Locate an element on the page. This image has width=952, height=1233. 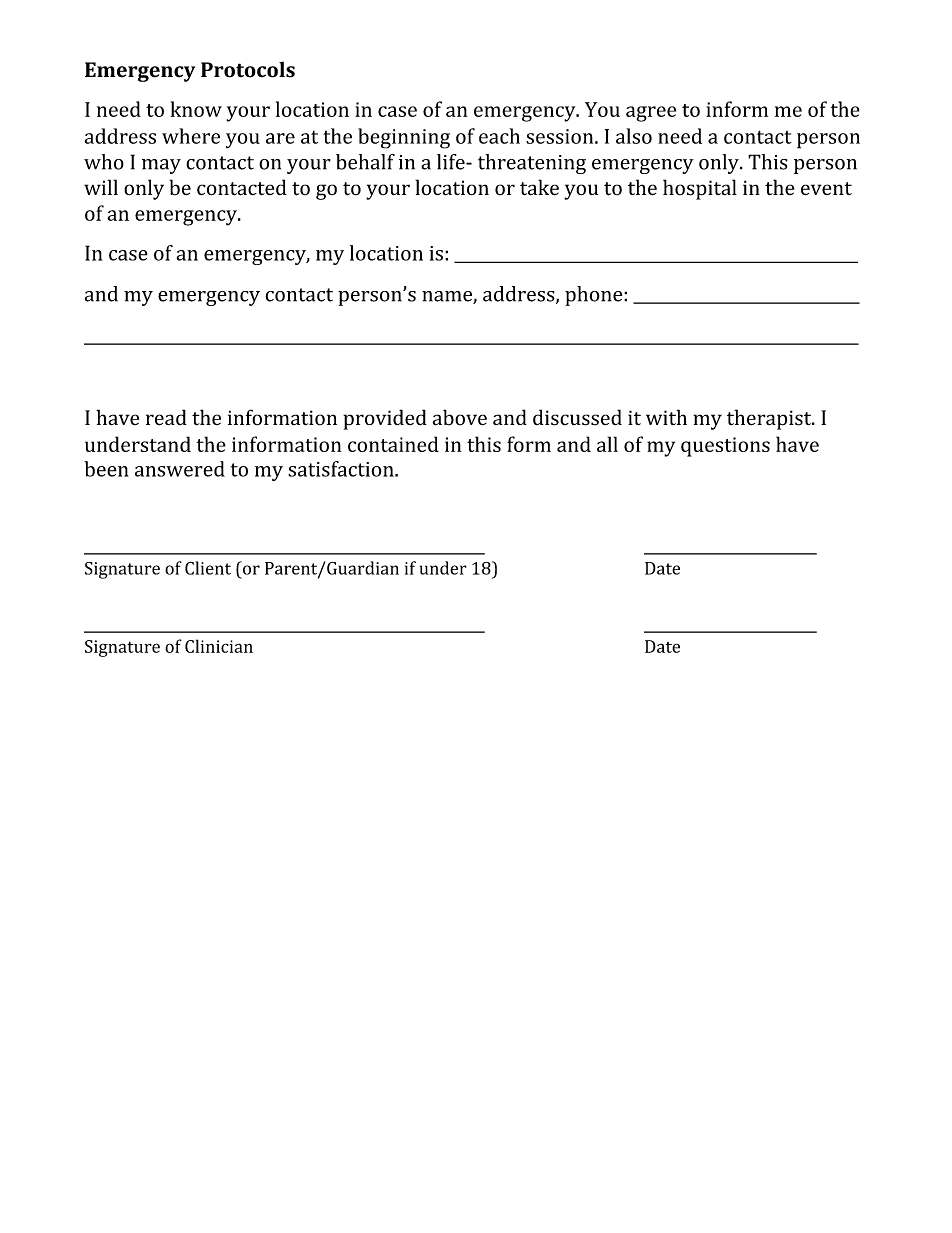
above is located at coordinates (460, 417).
